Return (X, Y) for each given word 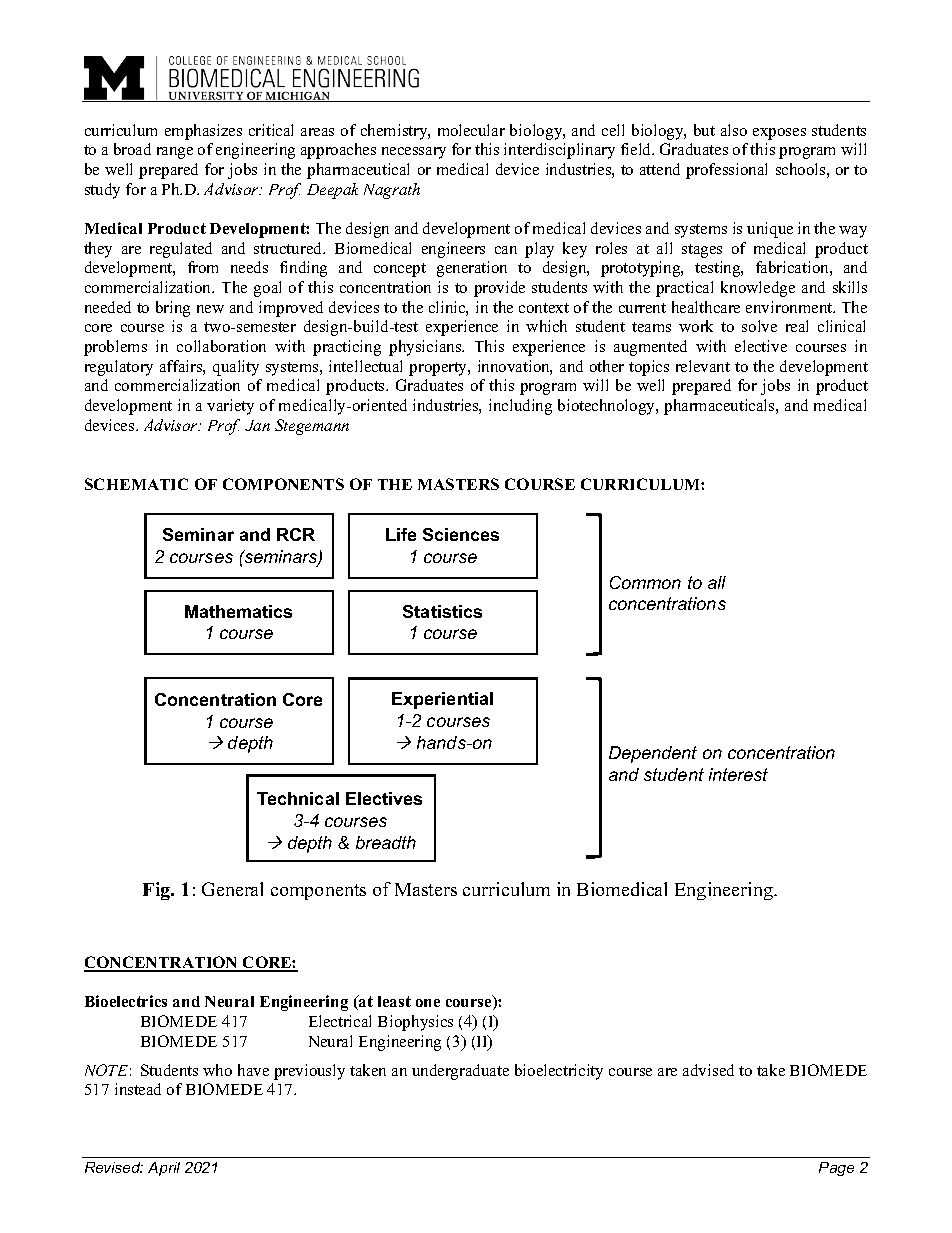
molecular (471, 130)
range (175, 153)
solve (759, 326)
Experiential (442, 700)
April (164, 1169)
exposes (779, 134)
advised (708, 1070)
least (394, 1001)
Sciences (461, 534)
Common (645, 582)
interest (738, 774)
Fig (158, 891)
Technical (298, 798)
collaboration (221, 346)
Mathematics (238, 611)
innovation (515, 367)
